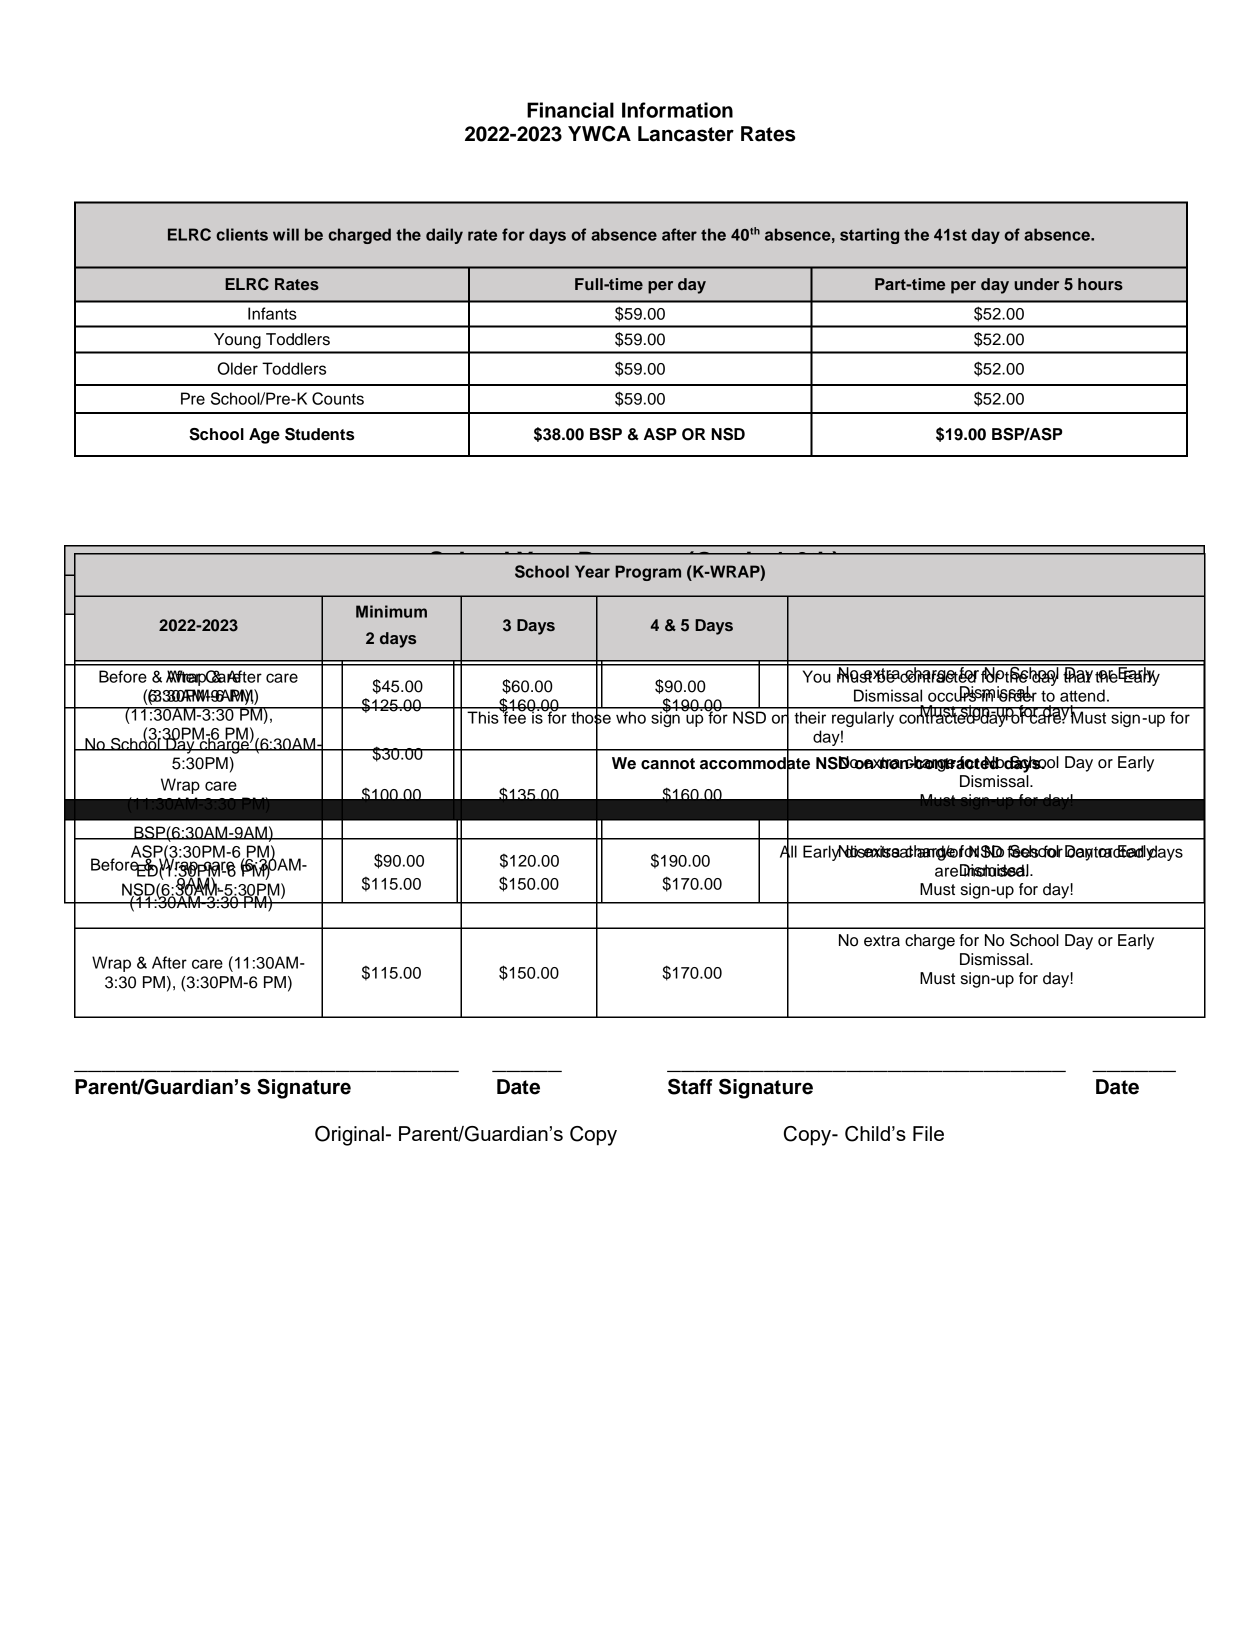 This page has width=1260, height=1631. What do you see at coordinates (788, 851) in the page?
I see `All` at bounding box center [788, 851].
